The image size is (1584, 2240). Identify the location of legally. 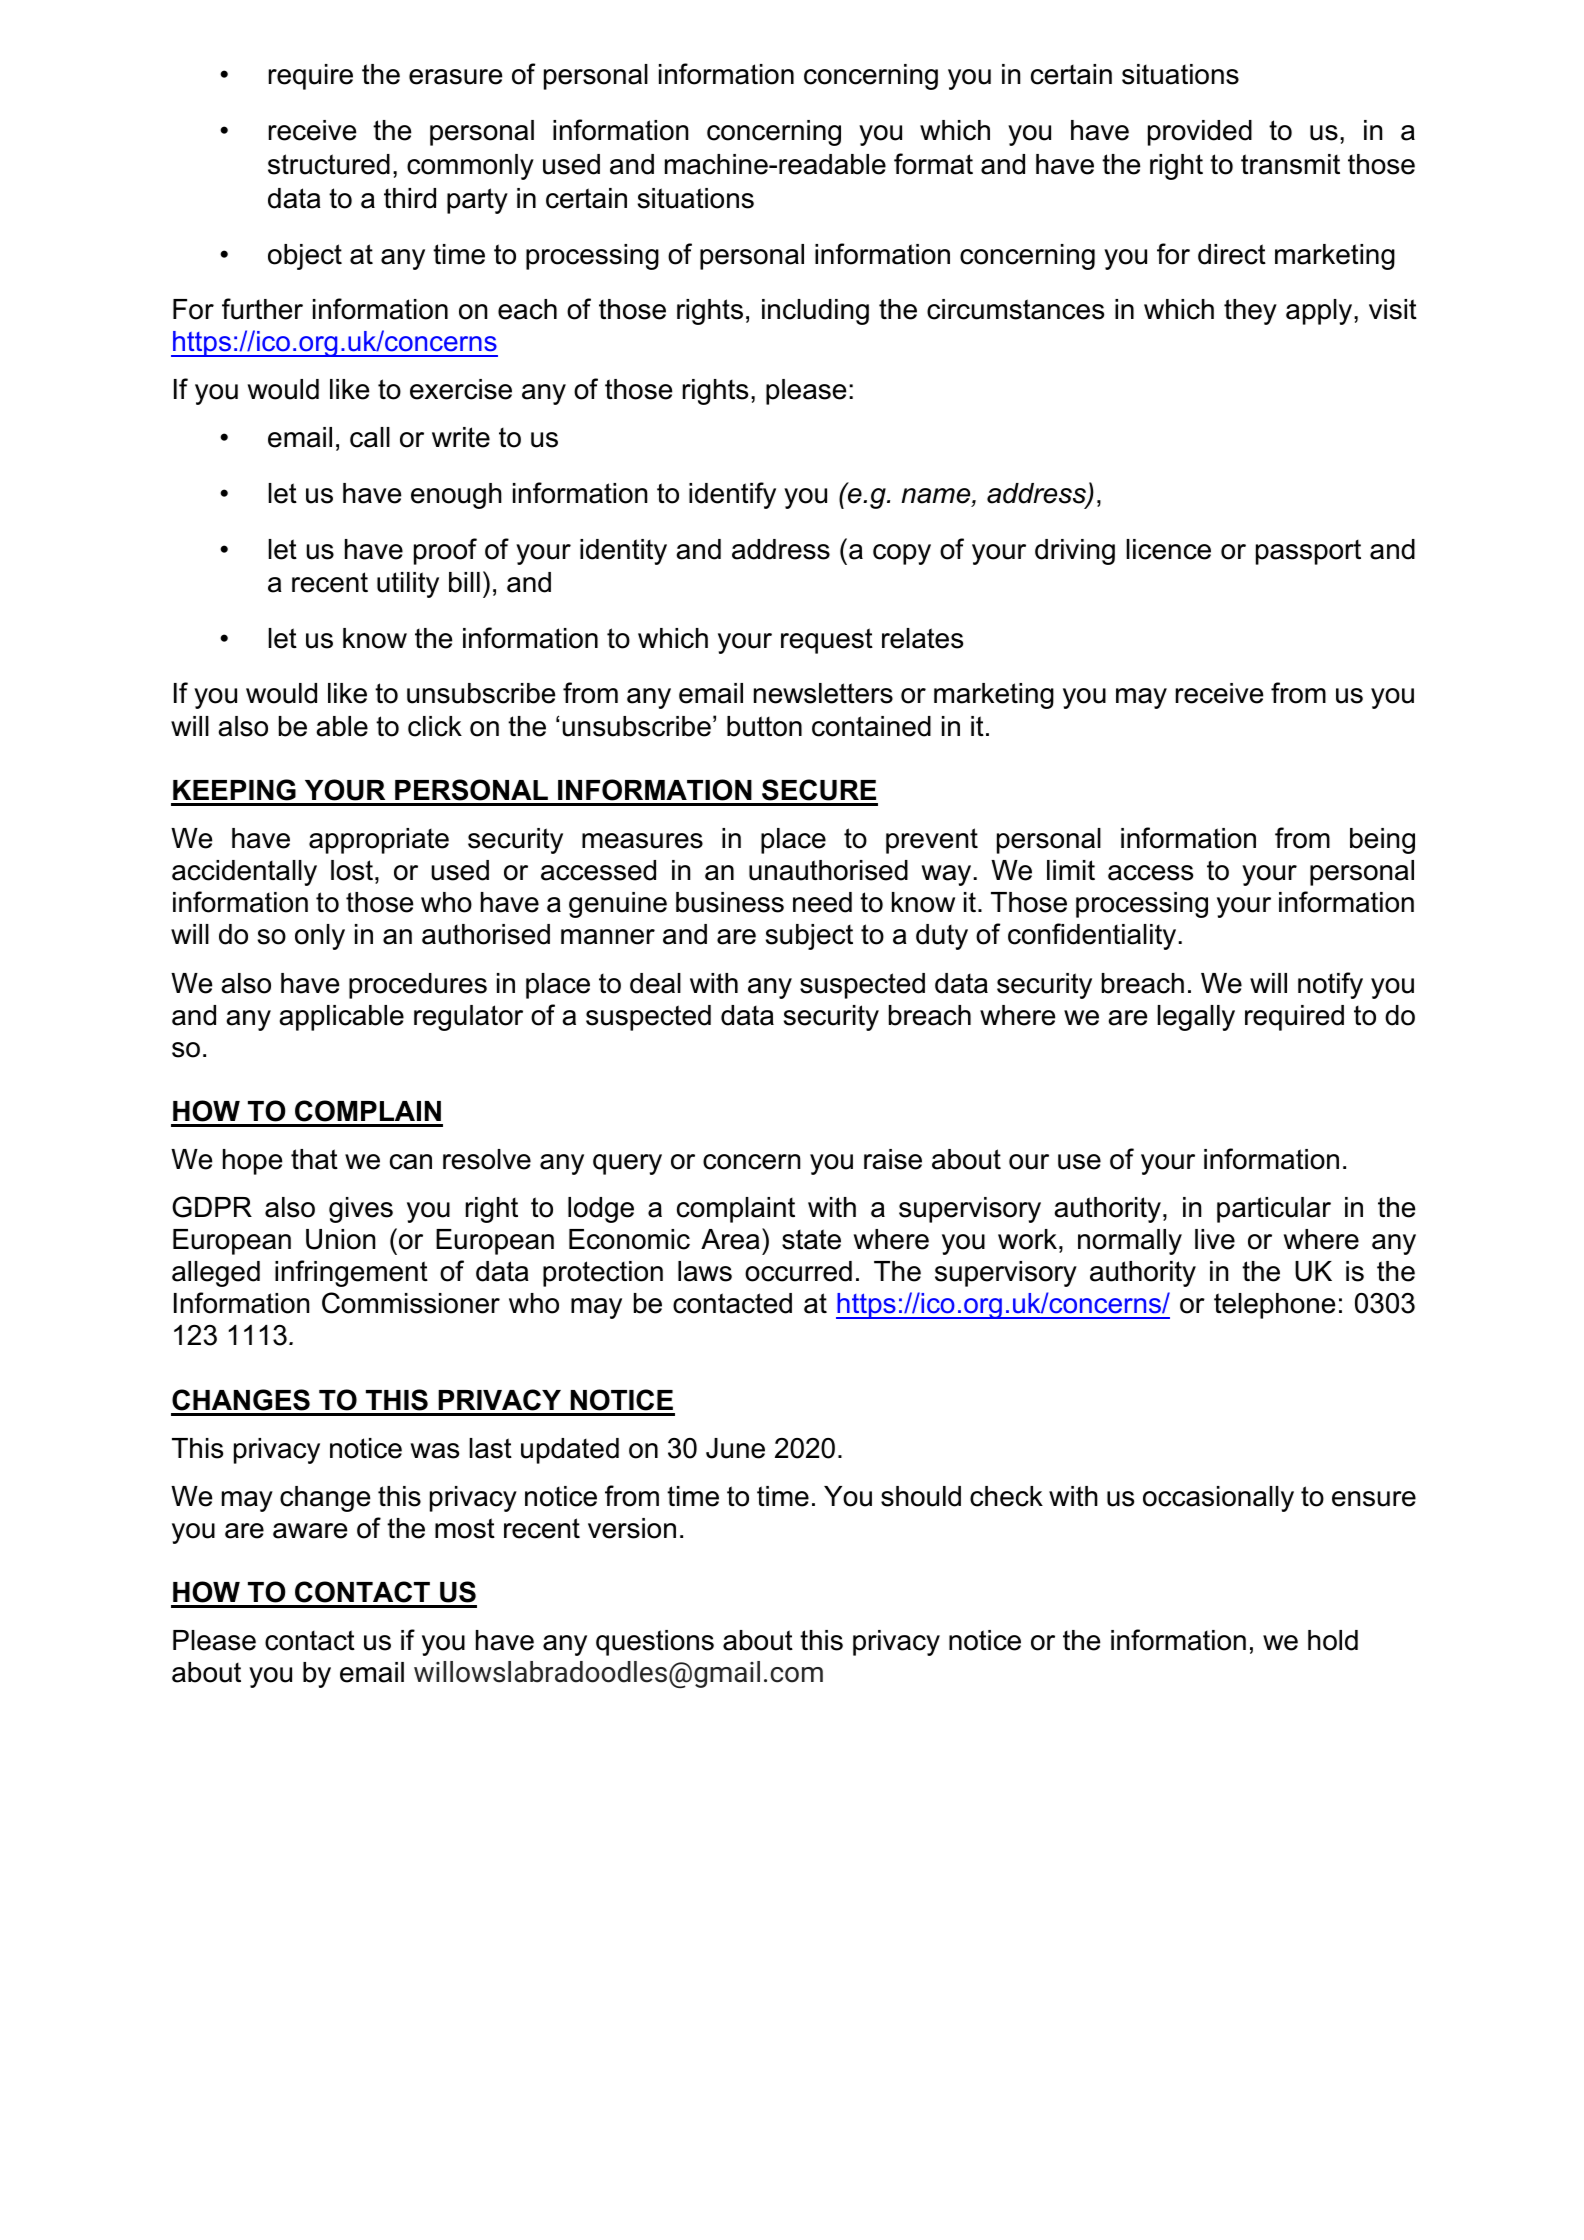
(1196, 1018).
